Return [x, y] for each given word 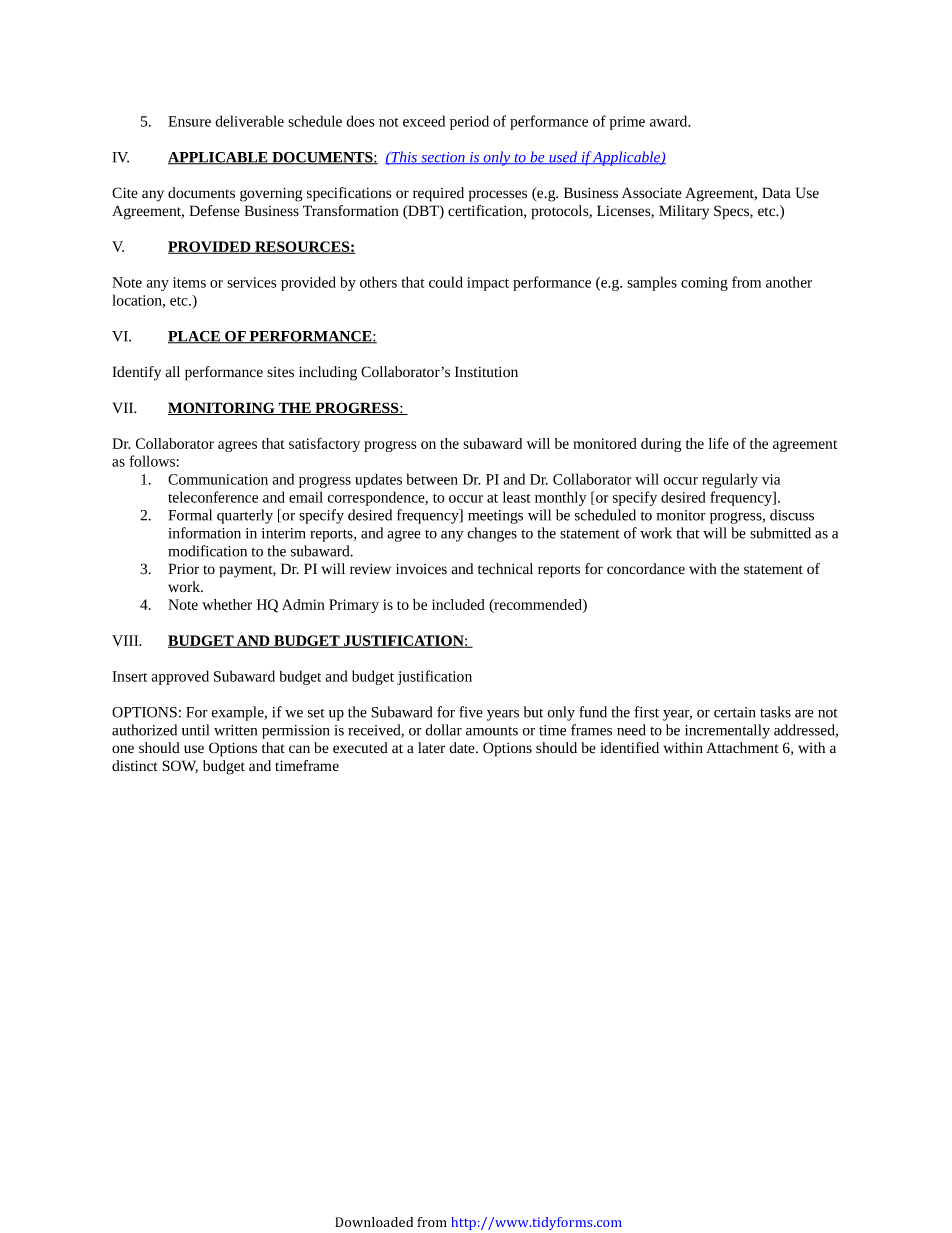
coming [704, 284]
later [431, 748]
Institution [486, 372]
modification [207, 551]
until [195, 730]
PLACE [195, 337]
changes [492, 534]
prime [627, 123]
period [469, 122]
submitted [780, 533]
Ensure [189, 121]
